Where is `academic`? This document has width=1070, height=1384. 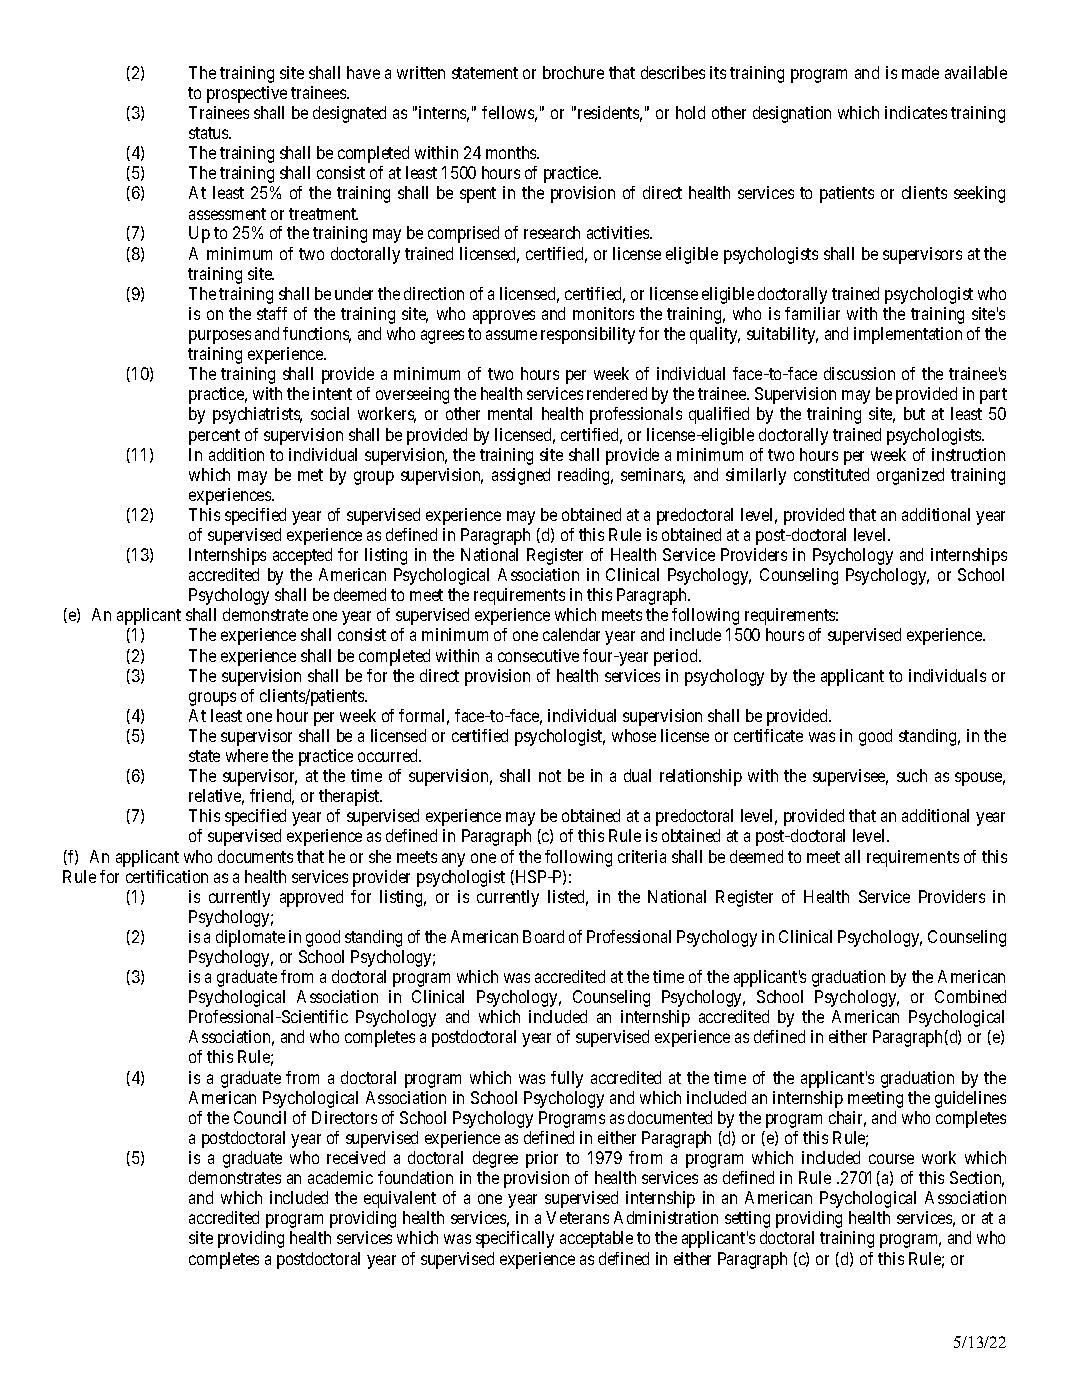
academic is located at coordinates (340, 1177).
